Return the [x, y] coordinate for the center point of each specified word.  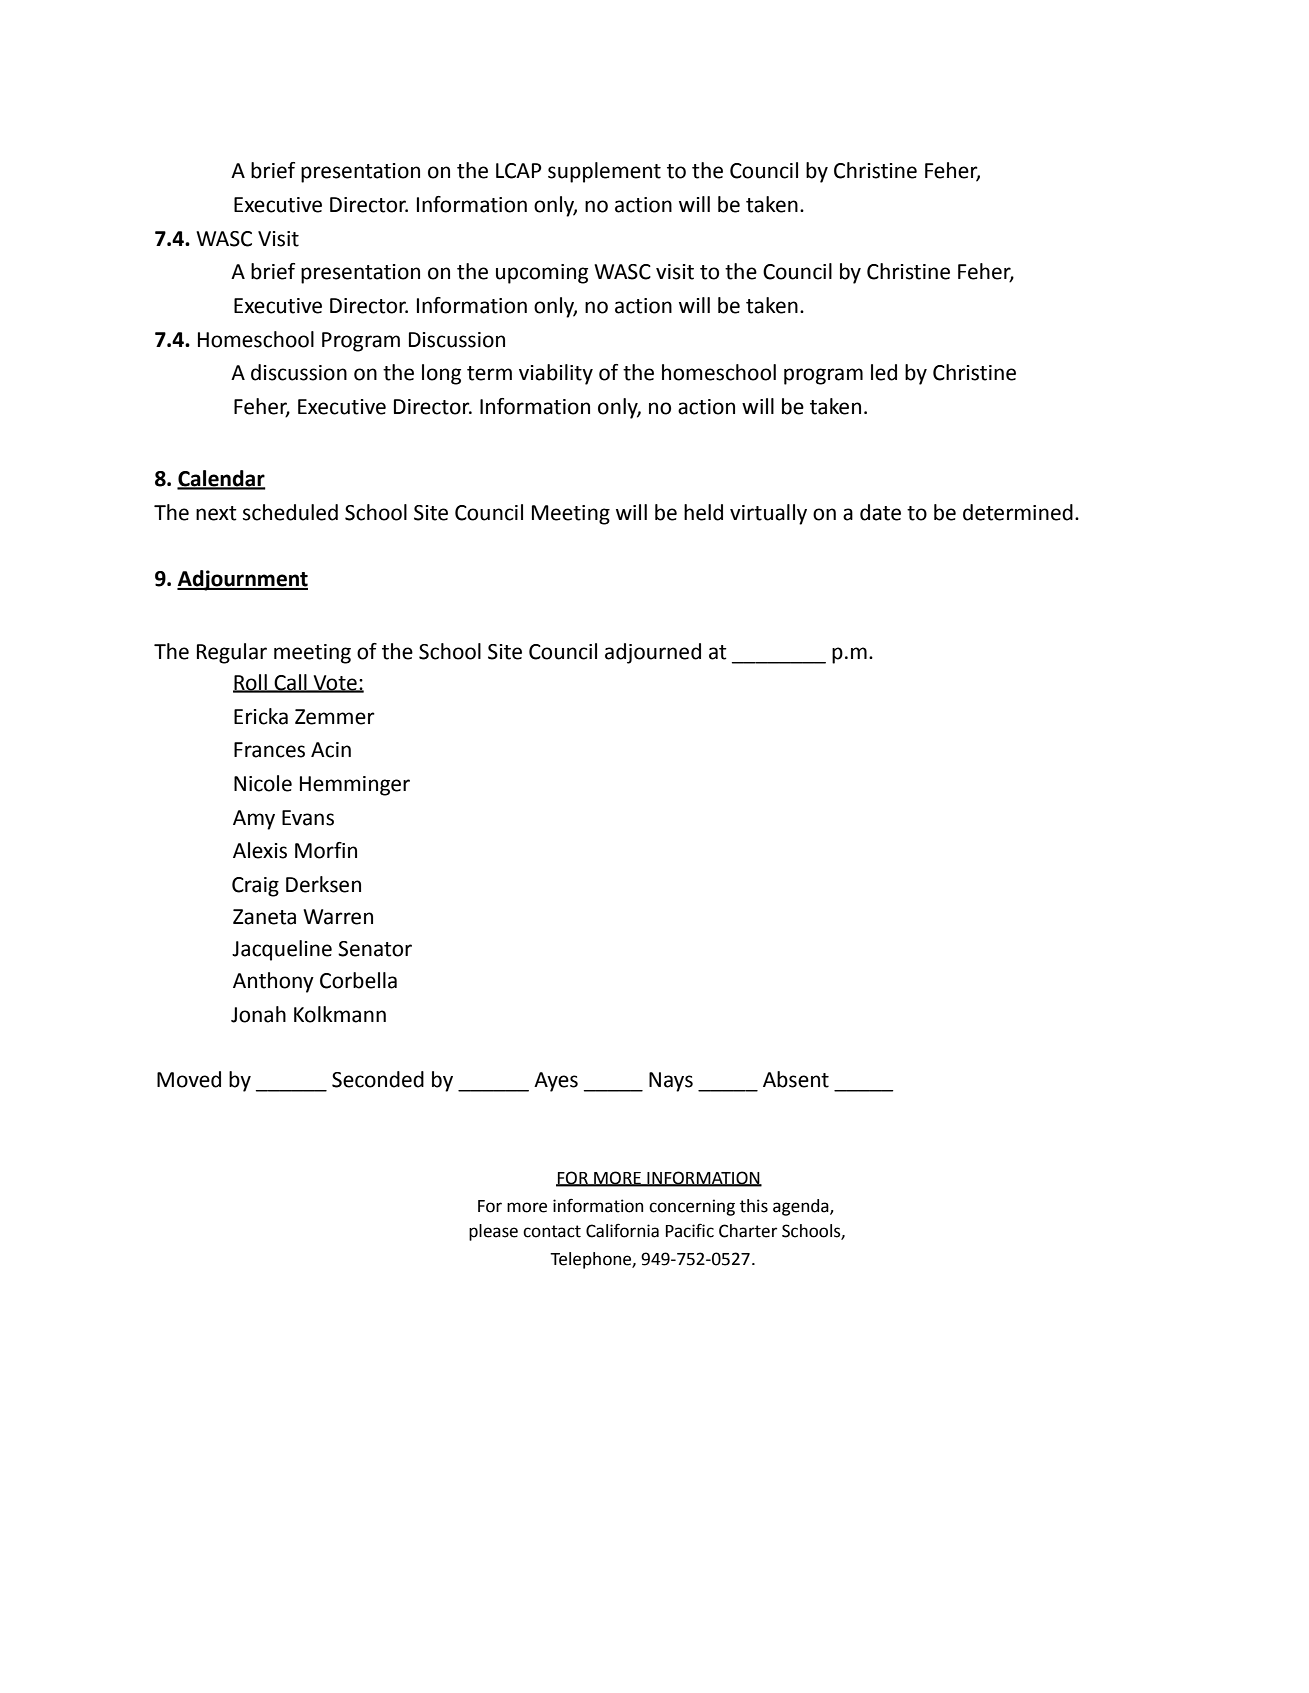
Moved [189, 1079]
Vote [335, 684]
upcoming [542, 274]
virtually [768, 514]
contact [552, 1231]
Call [290, 683]
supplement [604, 172]
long [441, 374]
